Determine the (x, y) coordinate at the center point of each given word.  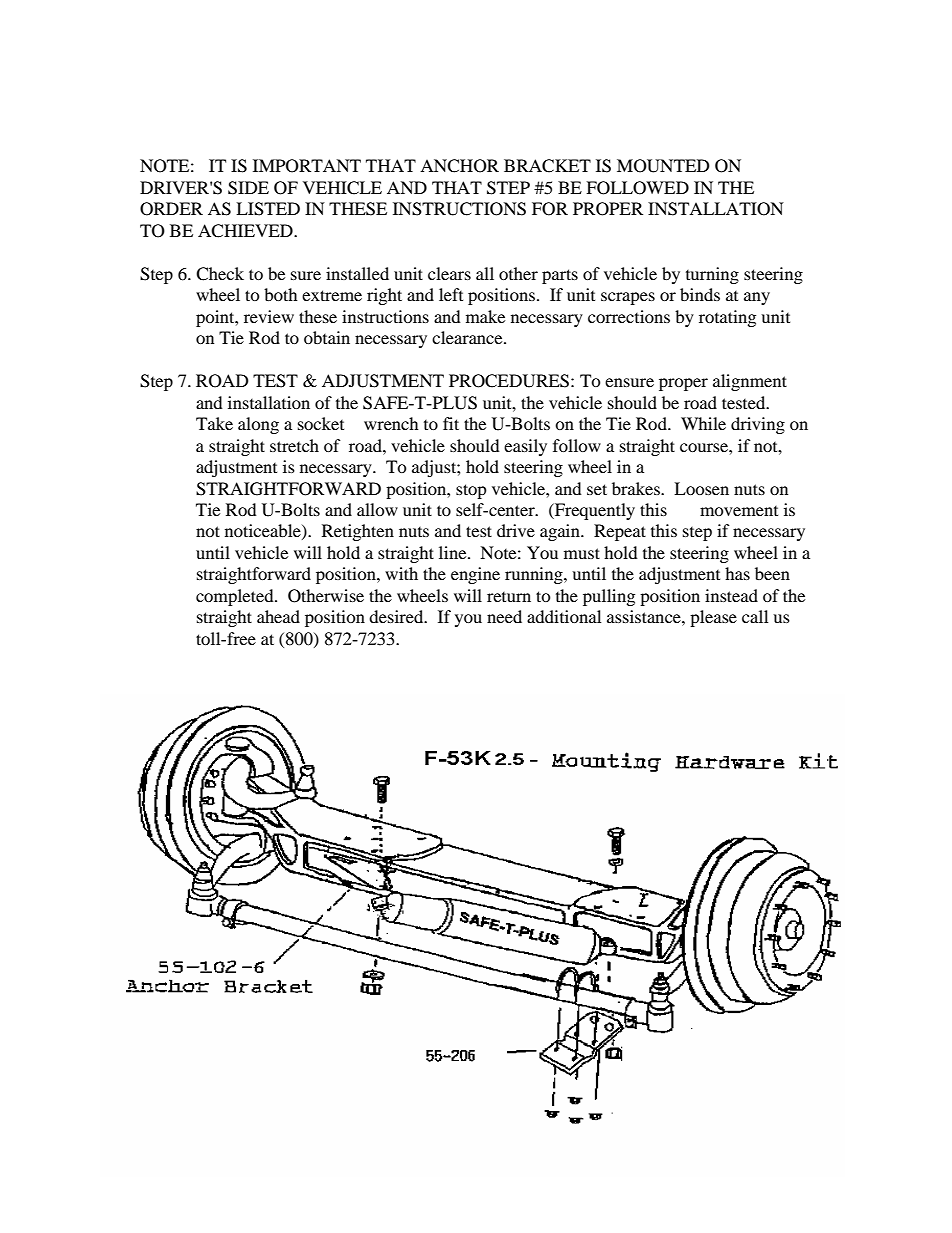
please (713, 618)
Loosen (701, 488)
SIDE (248, 188)
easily (525, 447)
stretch (294, 445)
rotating (727, 318)
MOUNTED (663, 166)
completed (236, 597)
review (269, 316)
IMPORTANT (307, 166)
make (485, 316)
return (509, 597)
